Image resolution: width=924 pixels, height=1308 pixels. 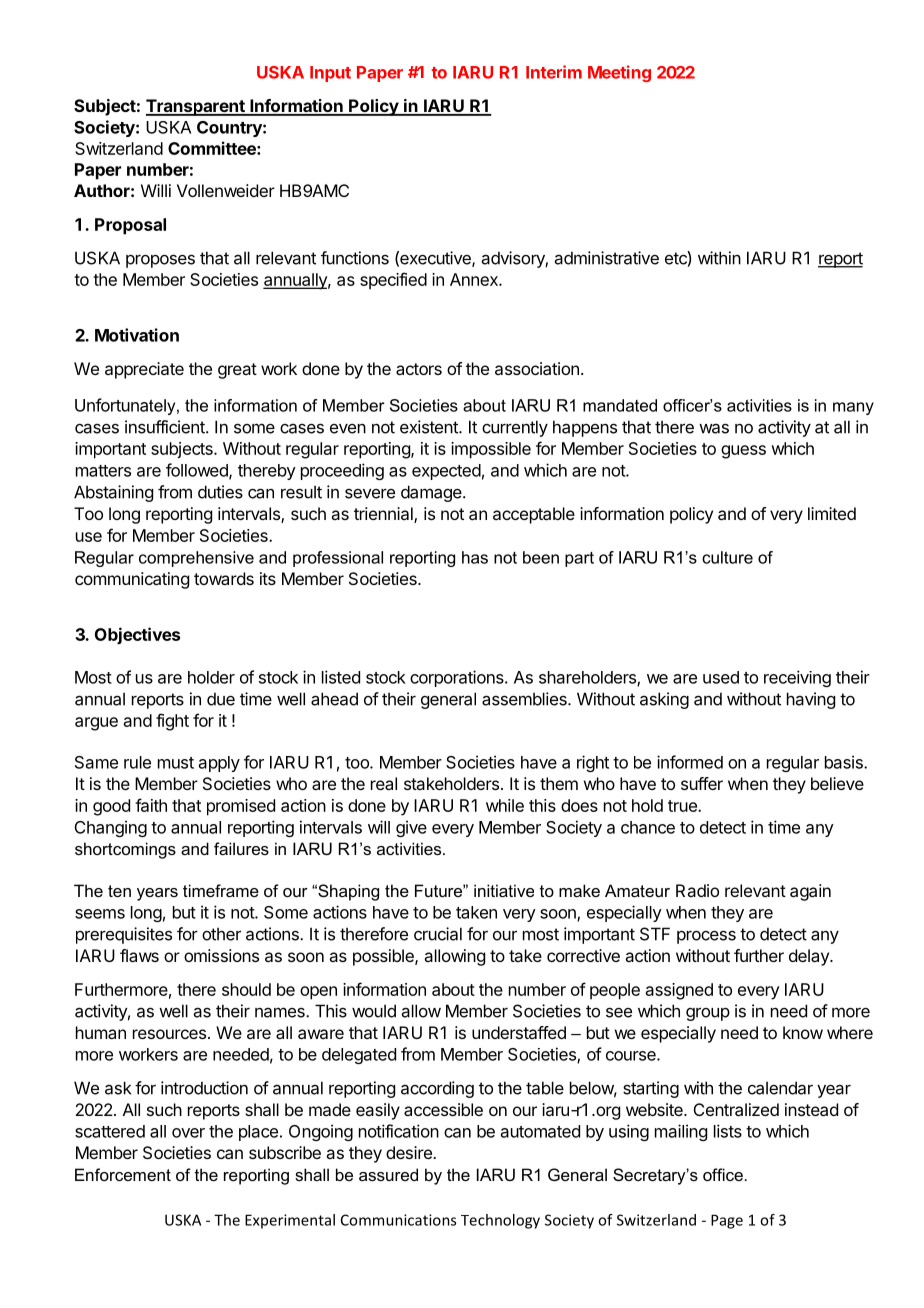 I want to click on expected, so click(x=446, y=472).
